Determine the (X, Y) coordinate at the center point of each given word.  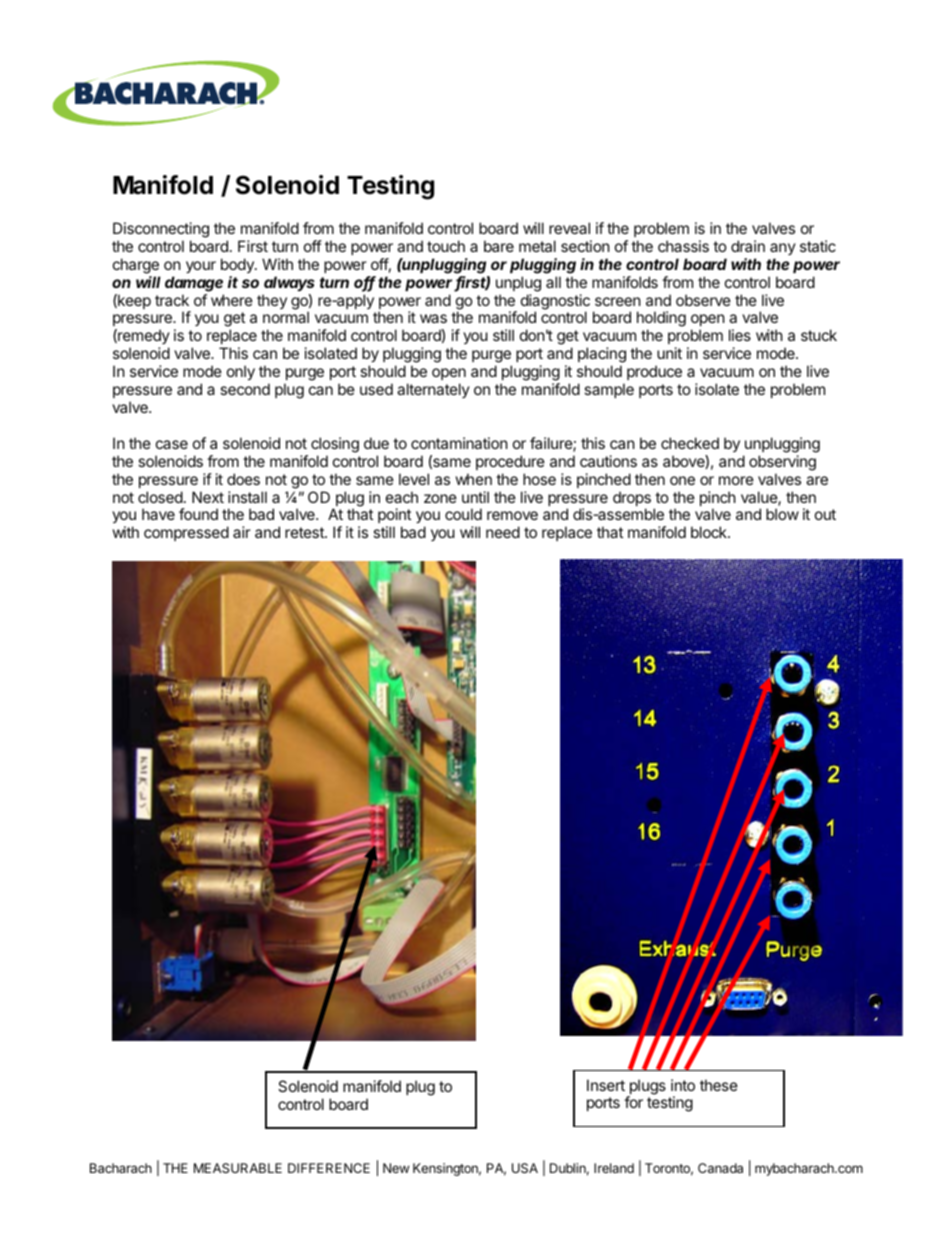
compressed (186, 533)
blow (782, 514)
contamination (459, 443)
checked (690, 443)
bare (499, 246)
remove (512, 515)
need (503, 532)
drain (748, 246)
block (710, 532)
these (719, 1085)
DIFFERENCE (329, 1168)
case (172, 444)
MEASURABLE (238, 1168)
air (242, 532)
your (201, 267)
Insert (606, 1085)
